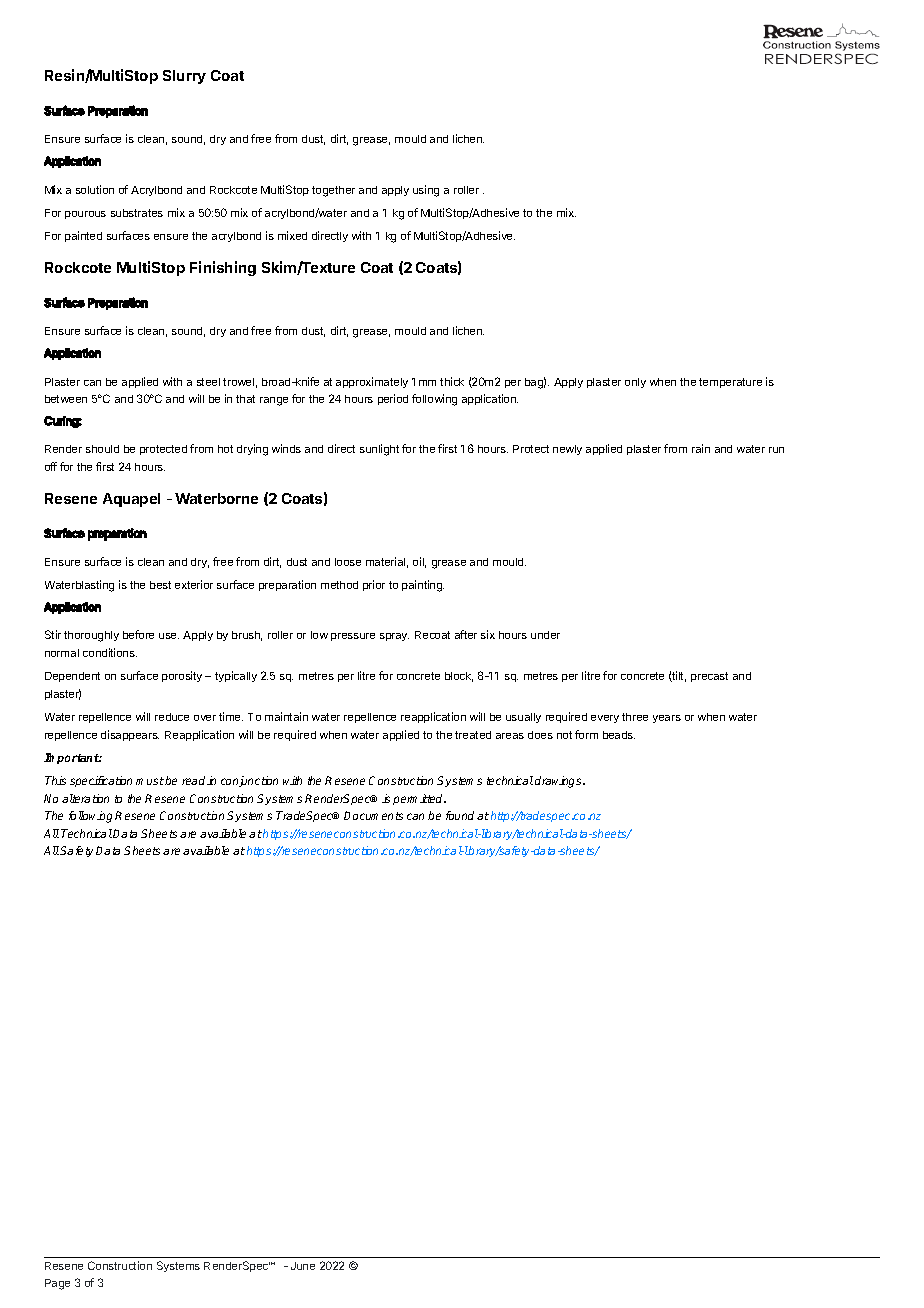 This page has width=924, height=1308. What do you see at coordinates (184, 77) in the page?
I see `Slurry` at bounding box center [184, 77].
